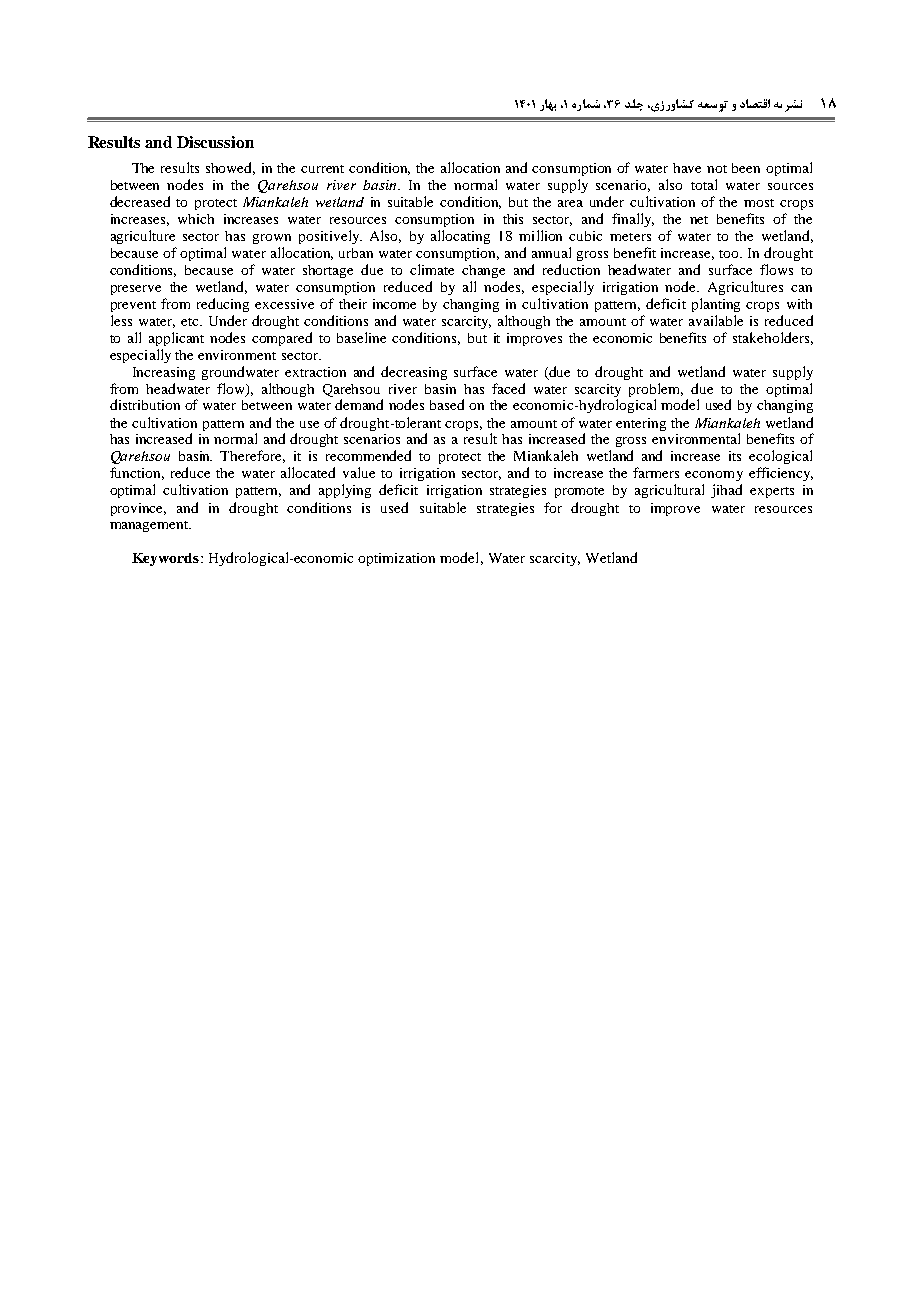 The image size is (924, 1308). Describe the element at coordinates (308, 472) in the screenshot. I see `allocated` at that location.
